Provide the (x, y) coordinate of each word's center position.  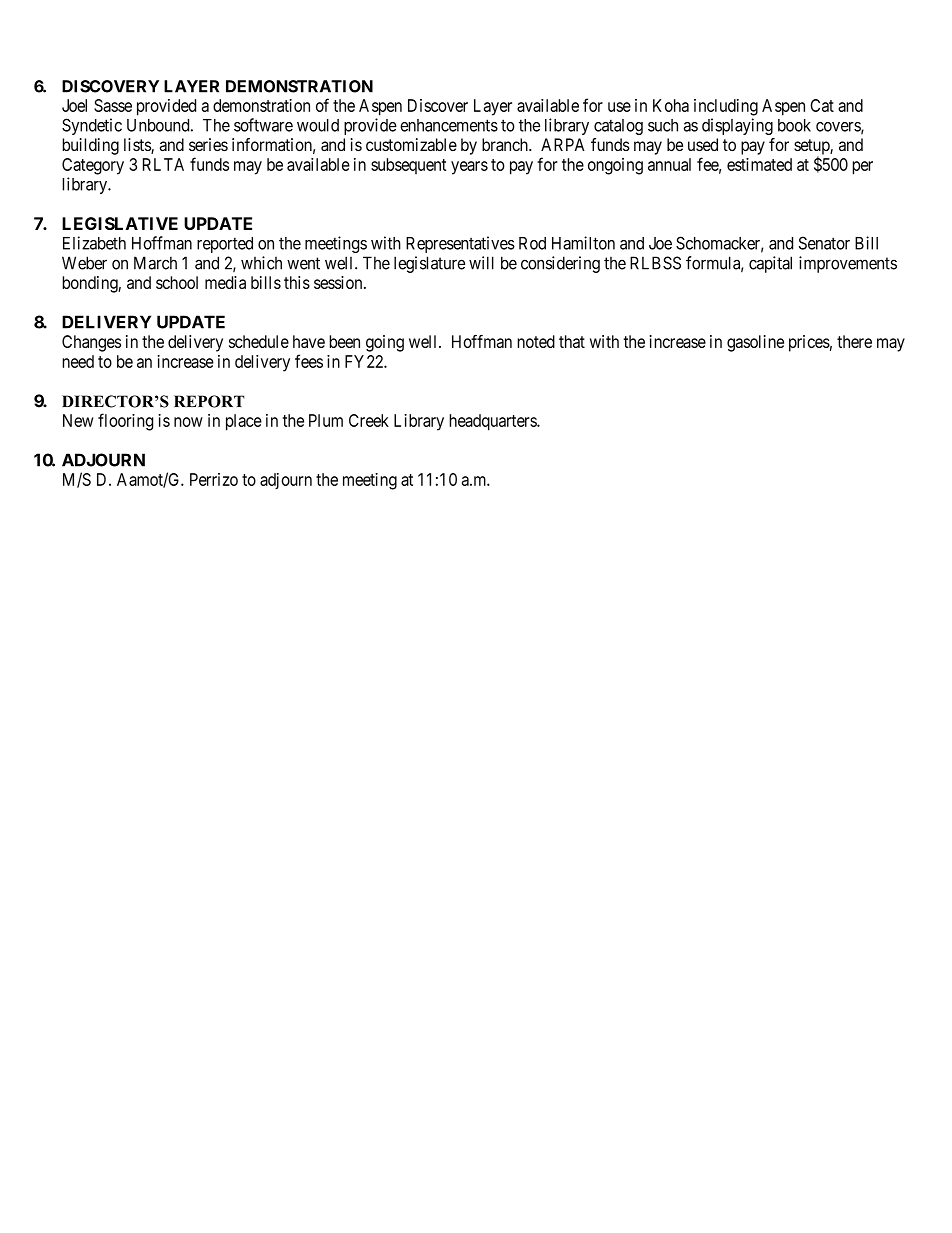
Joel (74, 105)
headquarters (493, 422)
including (726, 107)
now (188, 422)
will (481, 263)
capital (770, 264)
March (155, 263)
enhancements (449, 125)
